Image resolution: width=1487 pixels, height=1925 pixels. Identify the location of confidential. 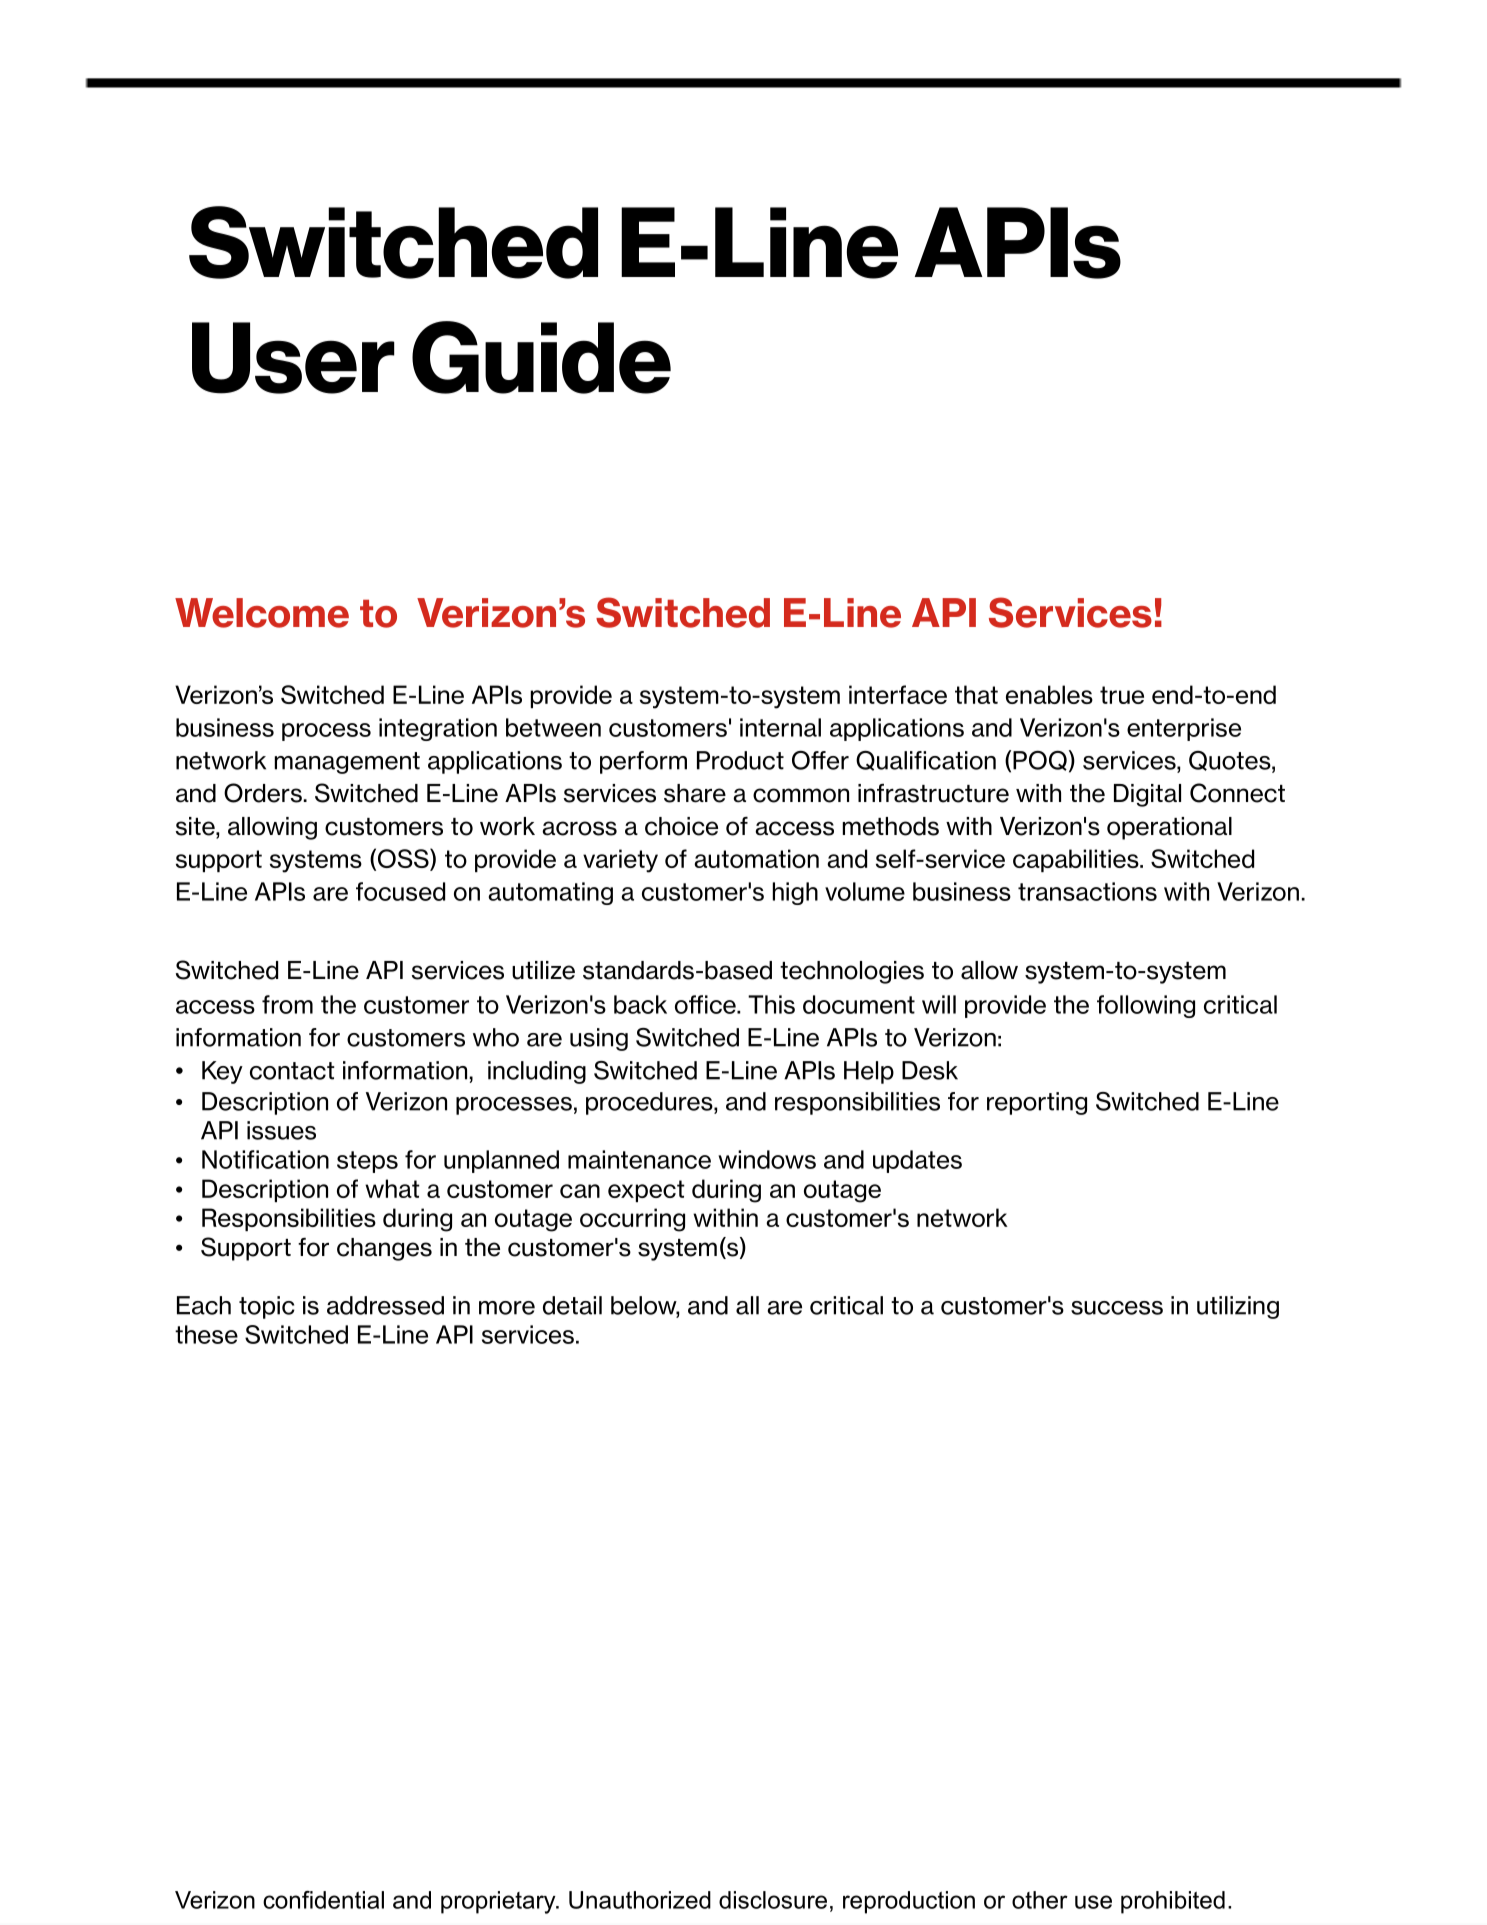
(323, 1900).
